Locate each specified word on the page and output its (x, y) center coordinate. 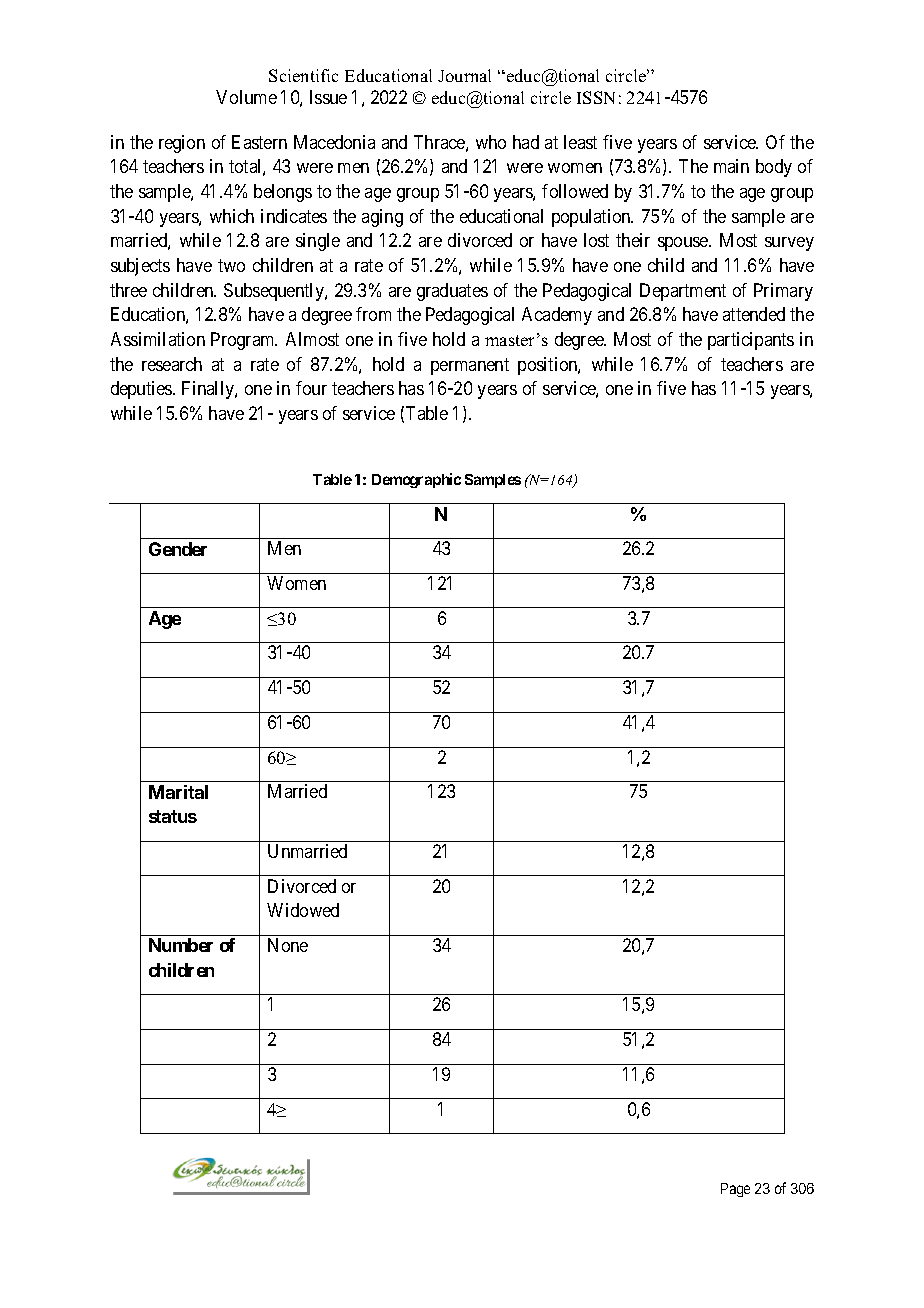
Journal (464, 75)
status (173, 816)
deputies (142, 390)
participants (751, 341)
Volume (246, 97)
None (288, 945)
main (731, 166)
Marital (178, 792)
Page (735, 1190)
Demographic (416, 480)
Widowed (303, 910)
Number (181, 945)
